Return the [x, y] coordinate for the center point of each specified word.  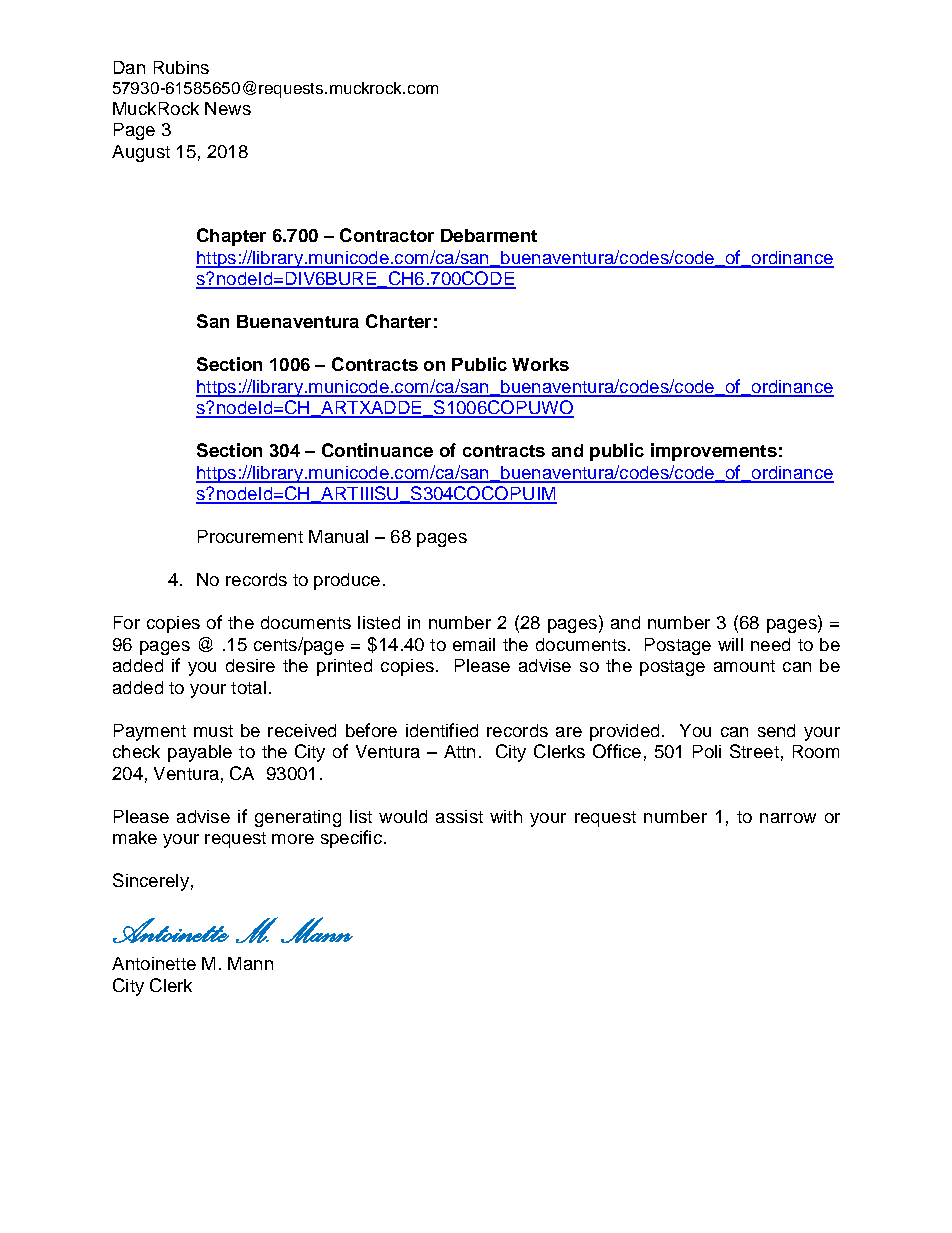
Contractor [387, 235]
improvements [714, 452]
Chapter [231, 237]
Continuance [377, 450]
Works [540, 364]
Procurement [250, 536]
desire [250, 665]
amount [744, 666]
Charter [398, 321]
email [474, 644]
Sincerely [151, 882]
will [730, 644]
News [228, 108]
